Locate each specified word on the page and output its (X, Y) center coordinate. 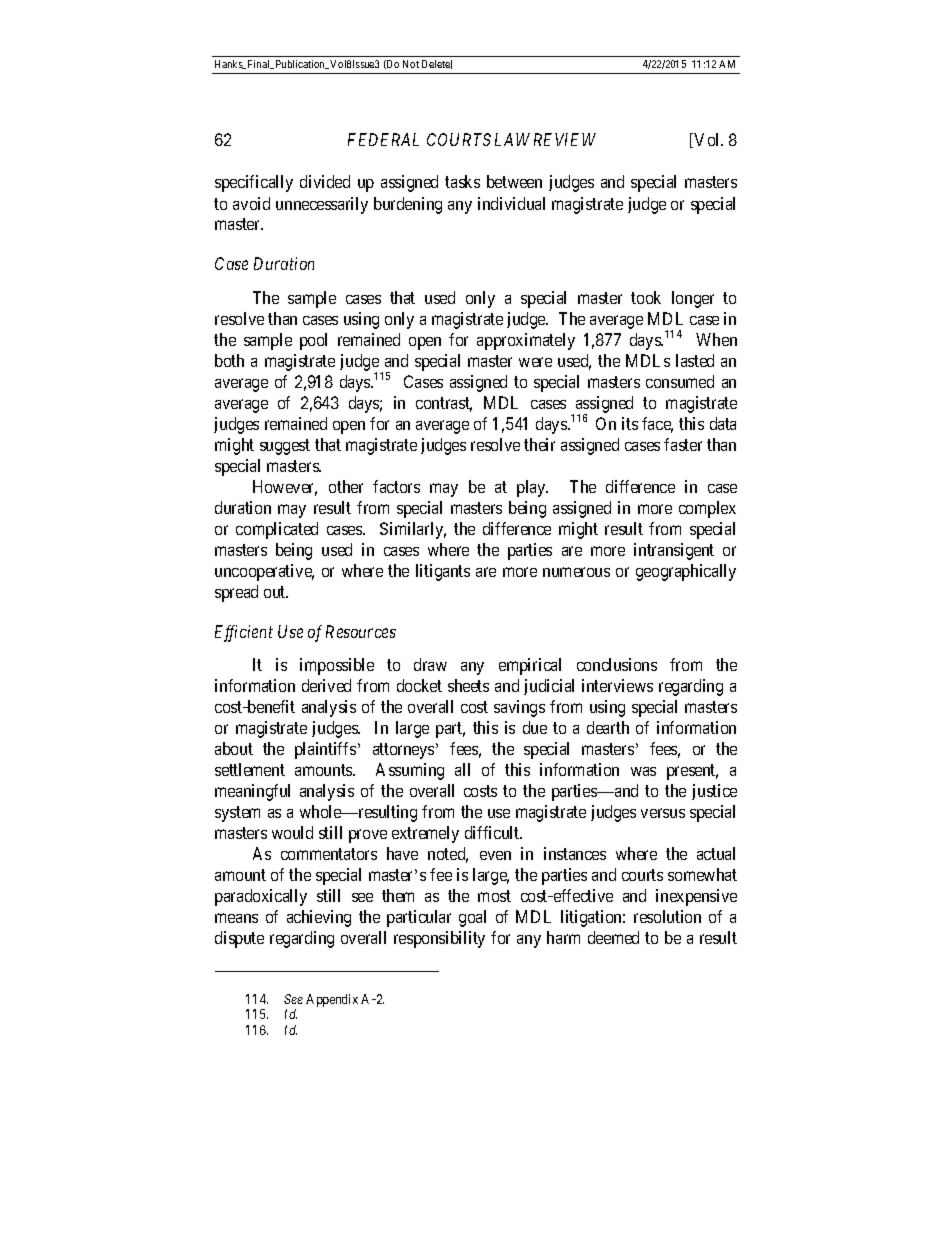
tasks (462, 181)
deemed (613, 937)
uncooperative (264, 572)
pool (313, 341)
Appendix (332, 1000)
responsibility (439, 939)
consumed (680, 381)
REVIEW (565, 139)
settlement (250, 769)
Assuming (410, 771)
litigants (443, 572)
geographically (686, 572)
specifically (254, 183)
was (643, 771)
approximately (526, 341)
